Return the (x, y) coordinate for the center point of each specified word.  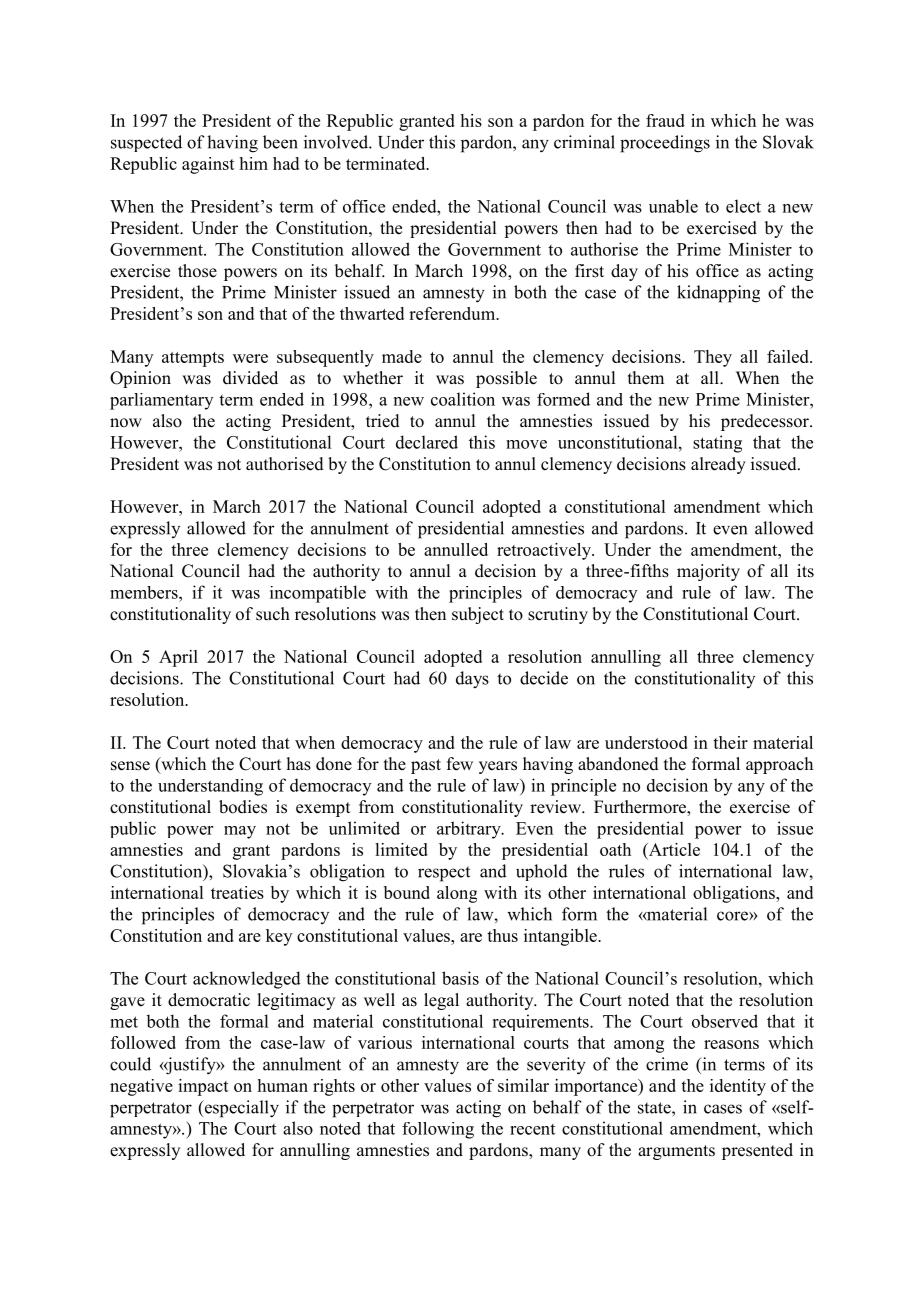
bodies (243, 807)
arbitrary (470, 830)
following (438, 1130)
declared (427, 442)
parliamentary (161, 401)
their (730, 742)
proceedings (665, 144)
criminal (584, 142)
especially (240, 1109)
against (208, 165)
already (718, 465)
